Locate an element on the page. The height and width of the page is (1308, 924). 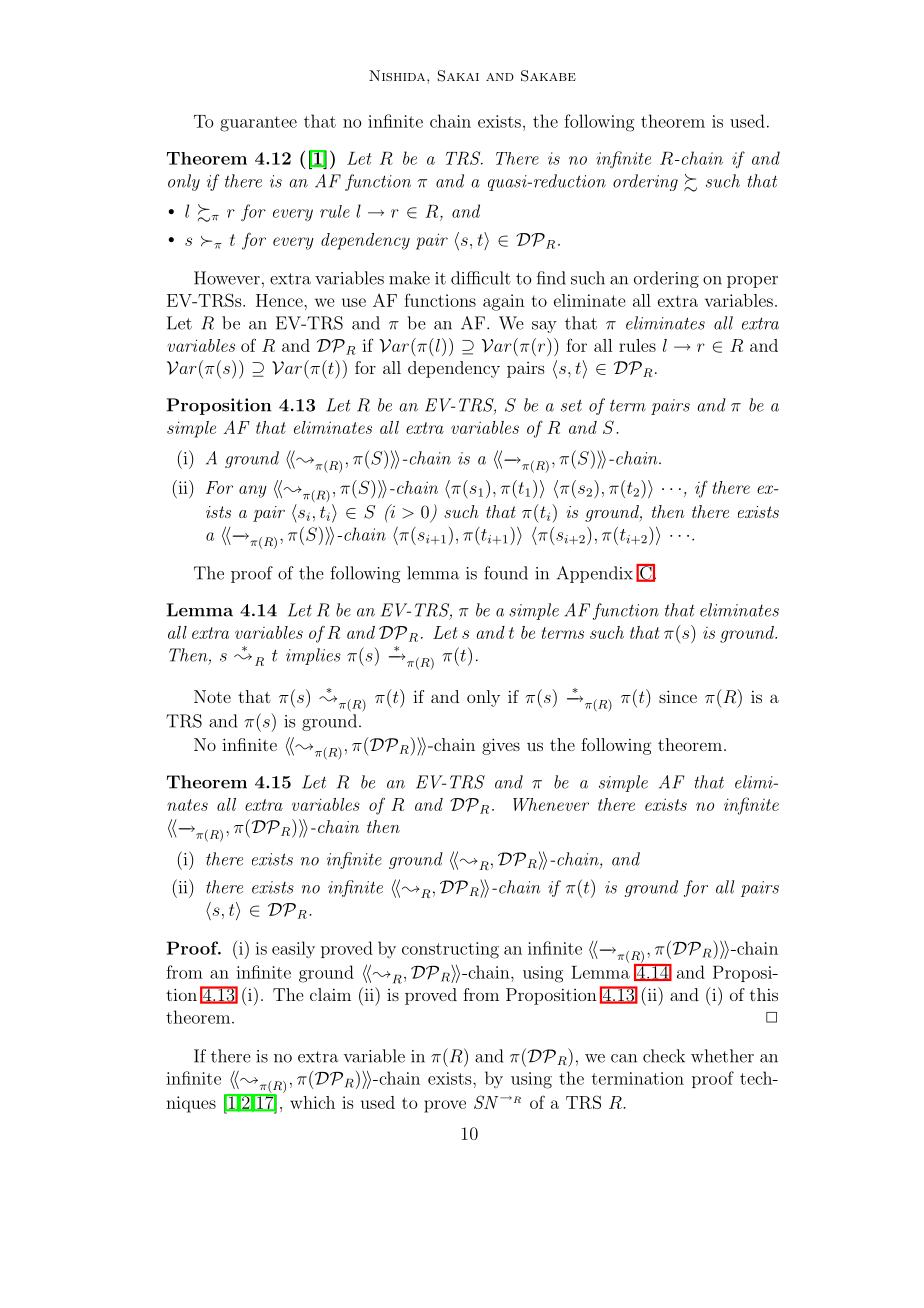
proper is located at coordinates (752, 282).
